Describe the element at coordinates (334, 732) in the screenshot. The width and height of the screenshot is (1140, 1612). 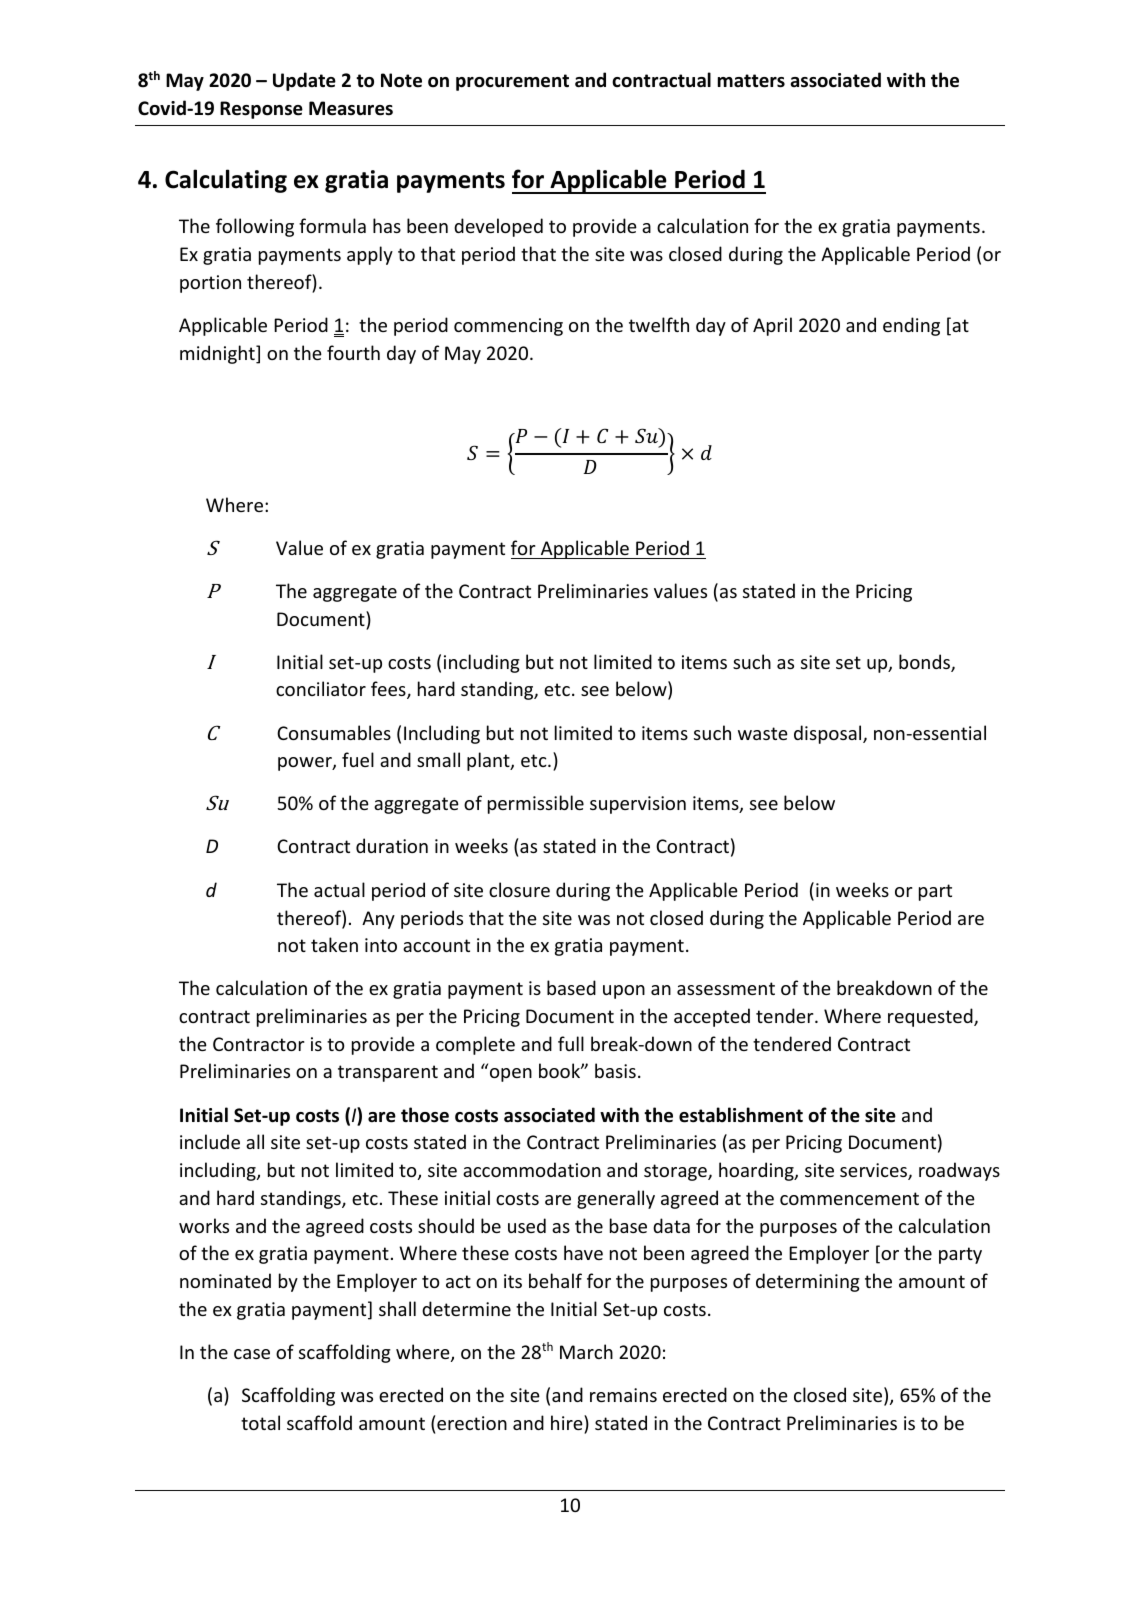
I see `Consumables` at that location.
